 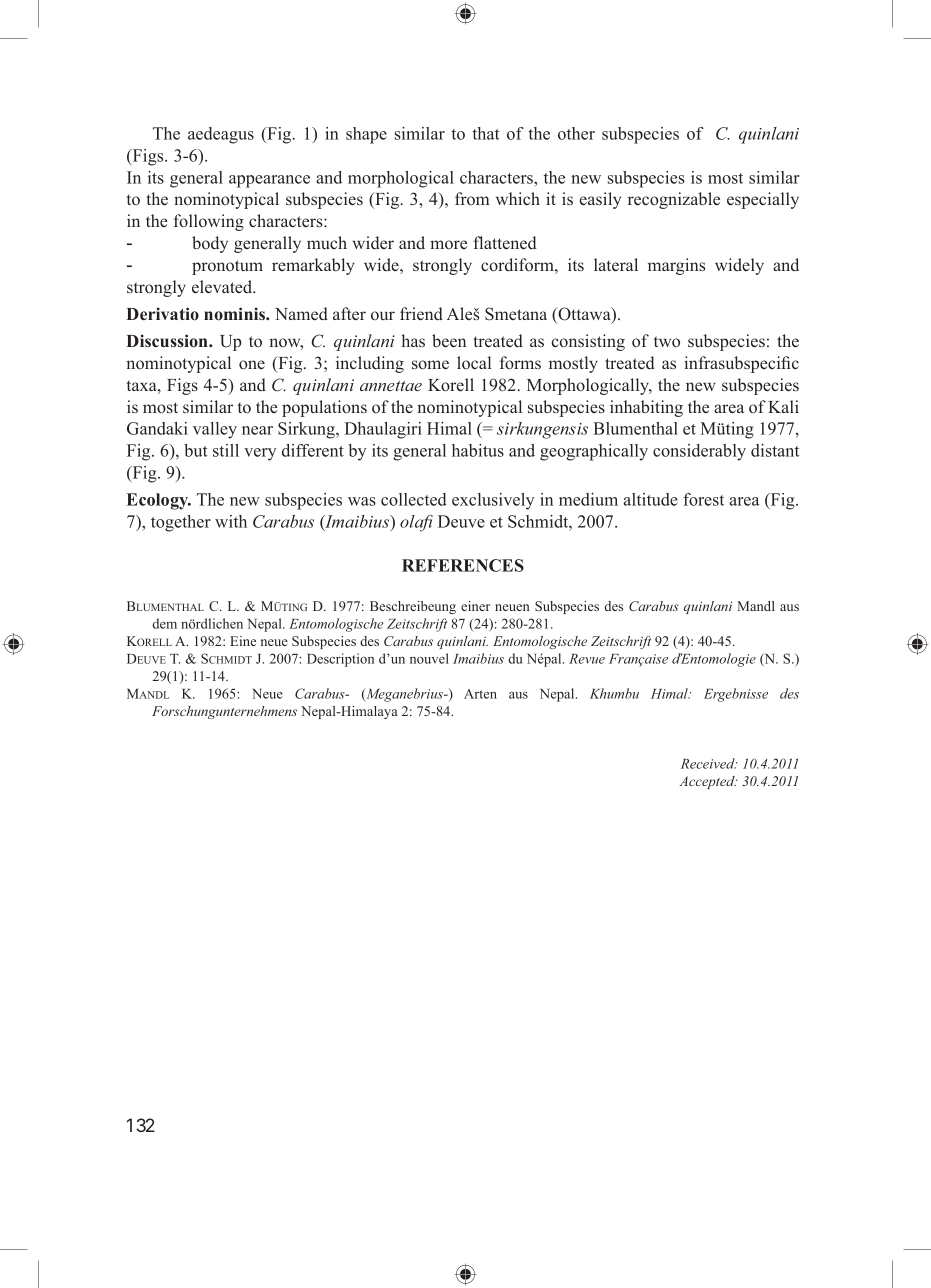 I want to click on that, so click(x=486, y=133).
